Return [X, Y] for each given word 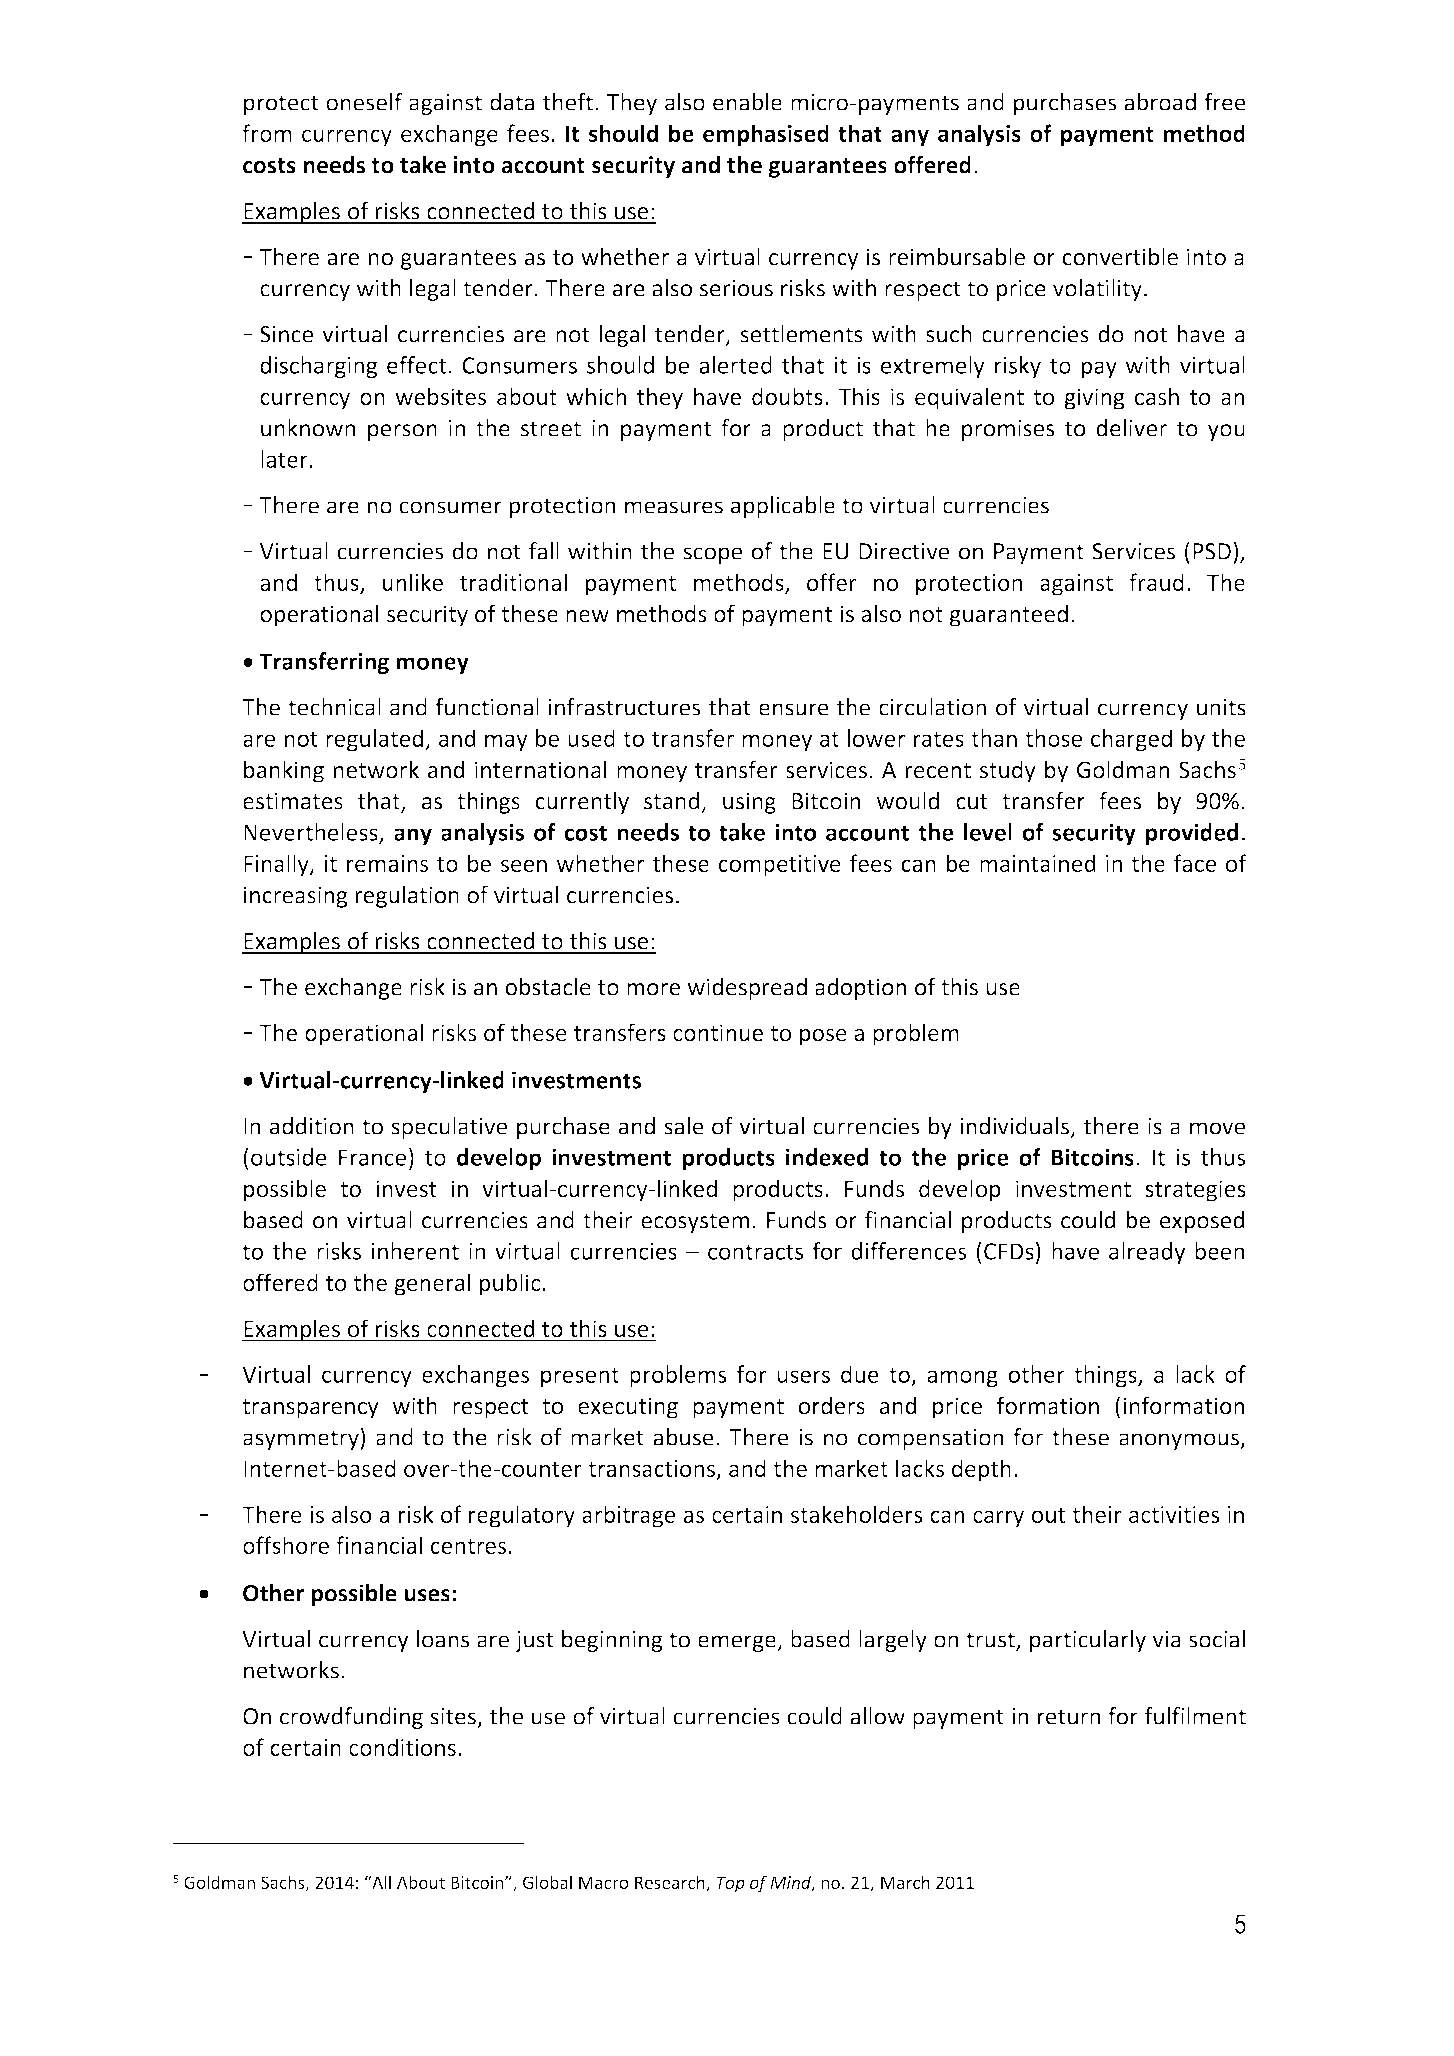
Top [730, 1884]
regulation [407, 896]
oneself [364, 102]
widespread [747, 989]
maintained [1038, 863]
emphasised [766, 135]
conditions [402, 1747]
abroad [1160, 102]
